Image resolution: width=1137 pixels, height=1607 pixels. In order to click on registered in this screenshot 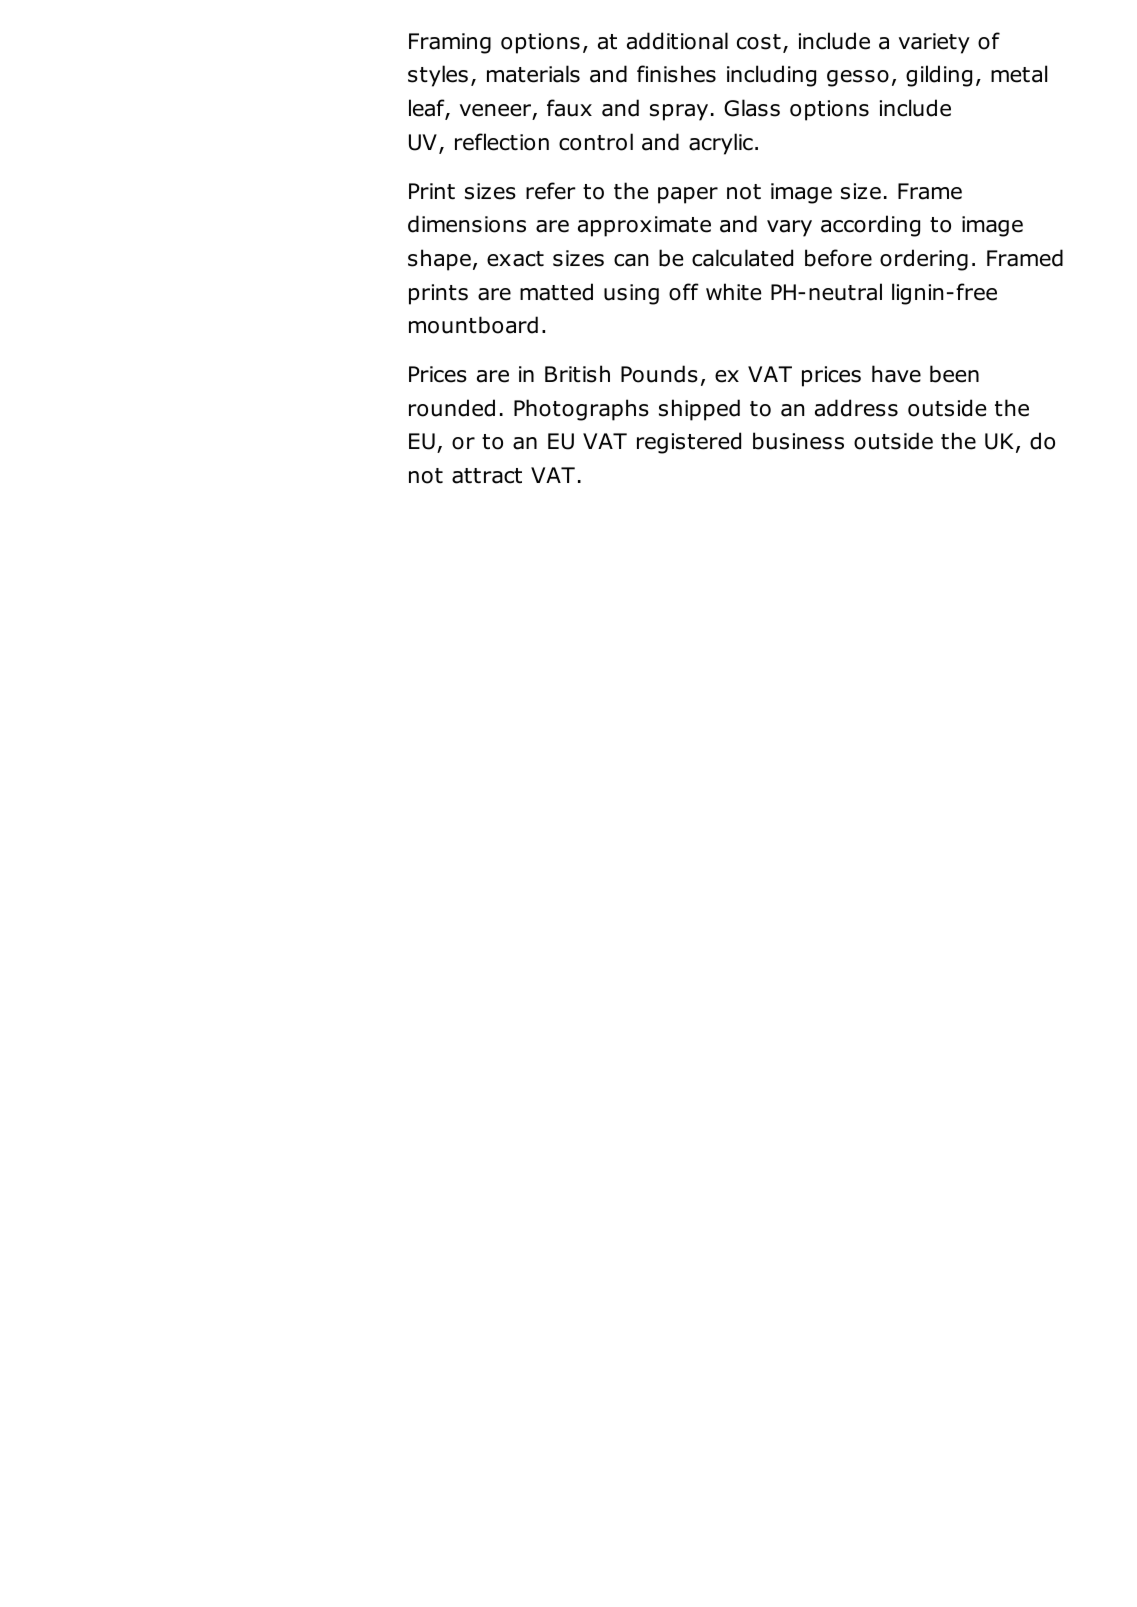, I will do `click(689, 443)`.
